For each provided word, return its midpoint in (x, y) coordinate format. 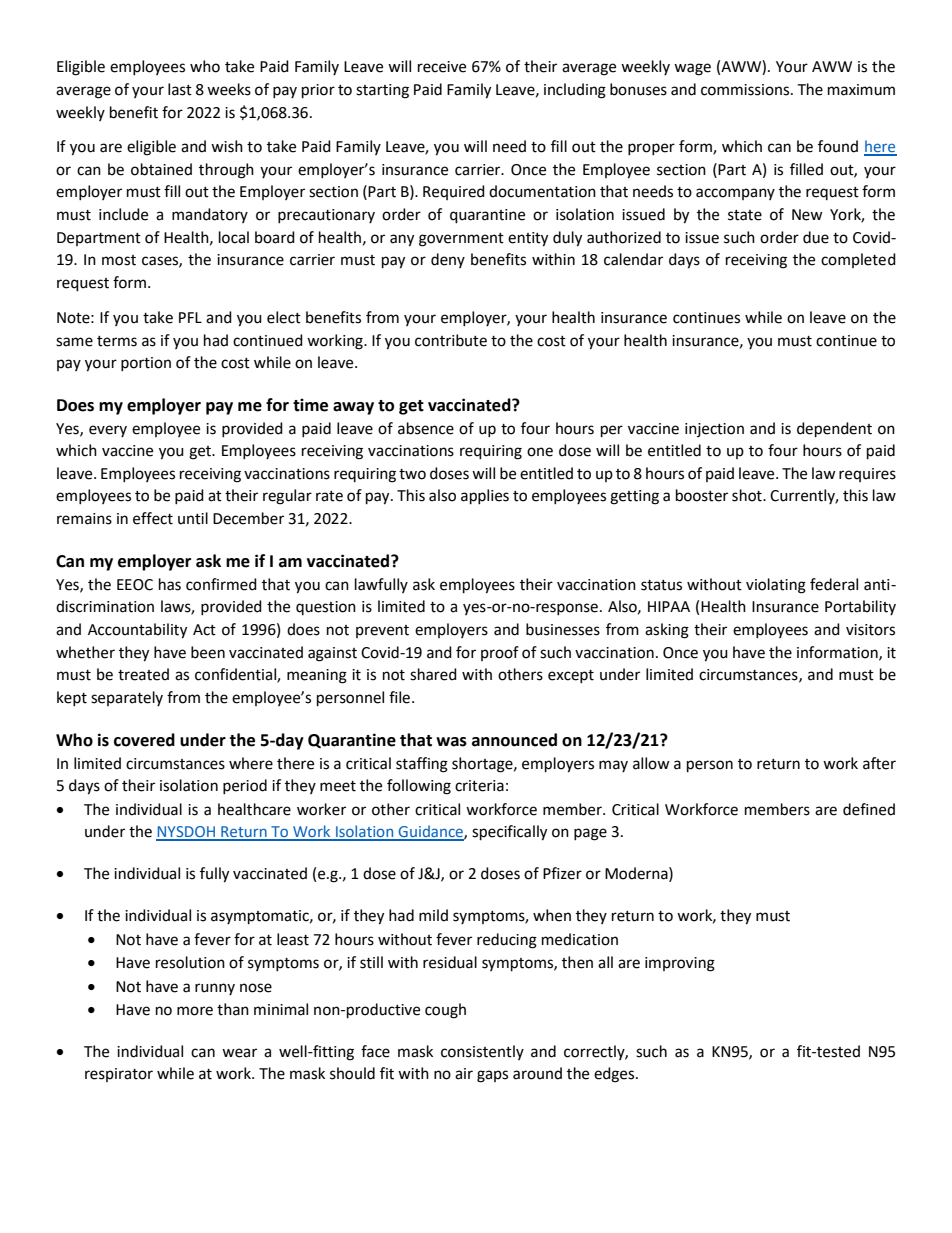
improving (680, 964)
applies (485, 497)
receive (442, 67)
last (180, 89)
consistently (482, 1052)
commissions (746, 90)
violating (776, 586)
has (170, 584)
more (195, 1011)
